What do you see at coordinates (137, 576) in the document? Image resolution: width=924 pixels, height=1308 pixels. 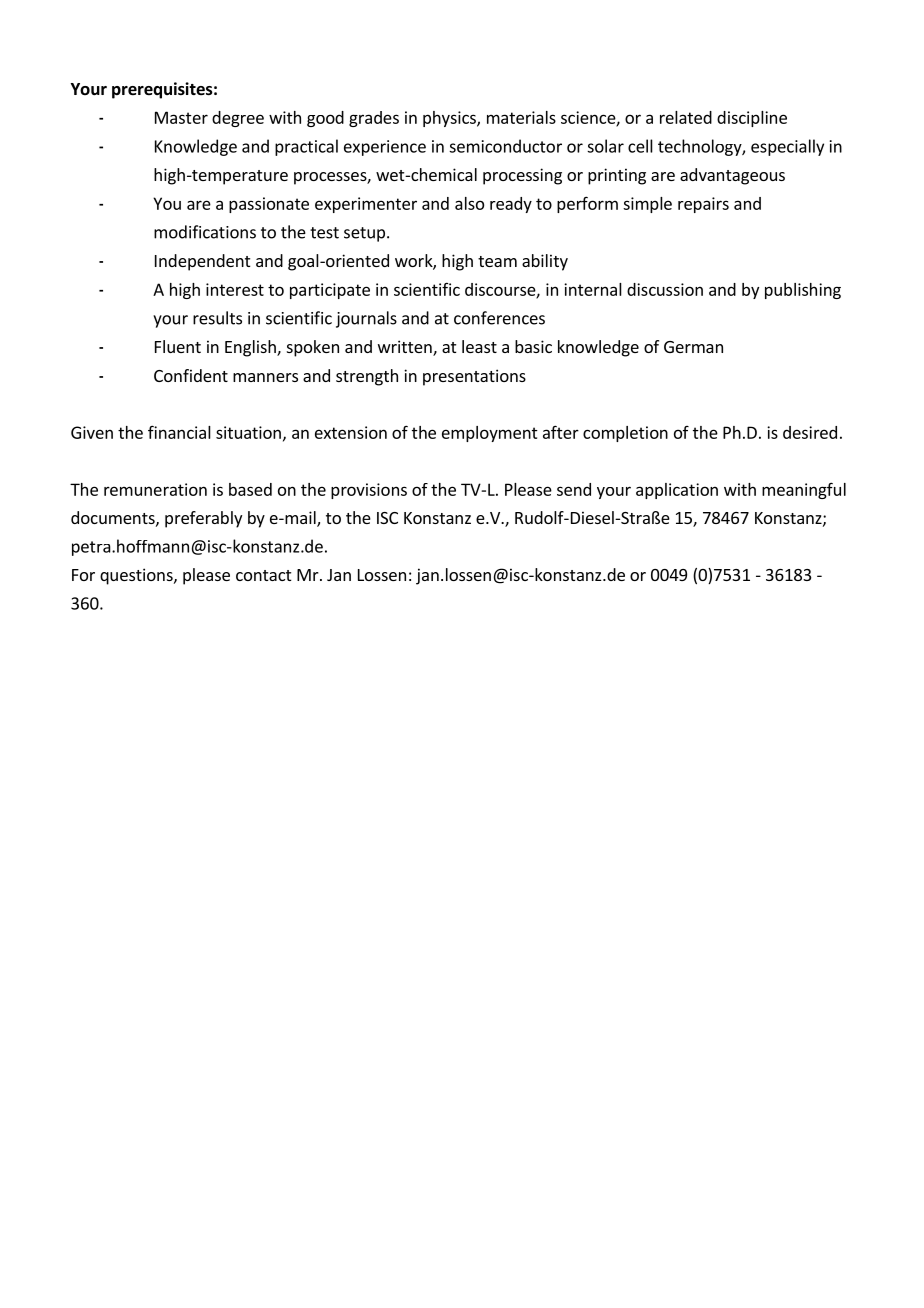 I see `questions` at bounding box center [137, 576].
